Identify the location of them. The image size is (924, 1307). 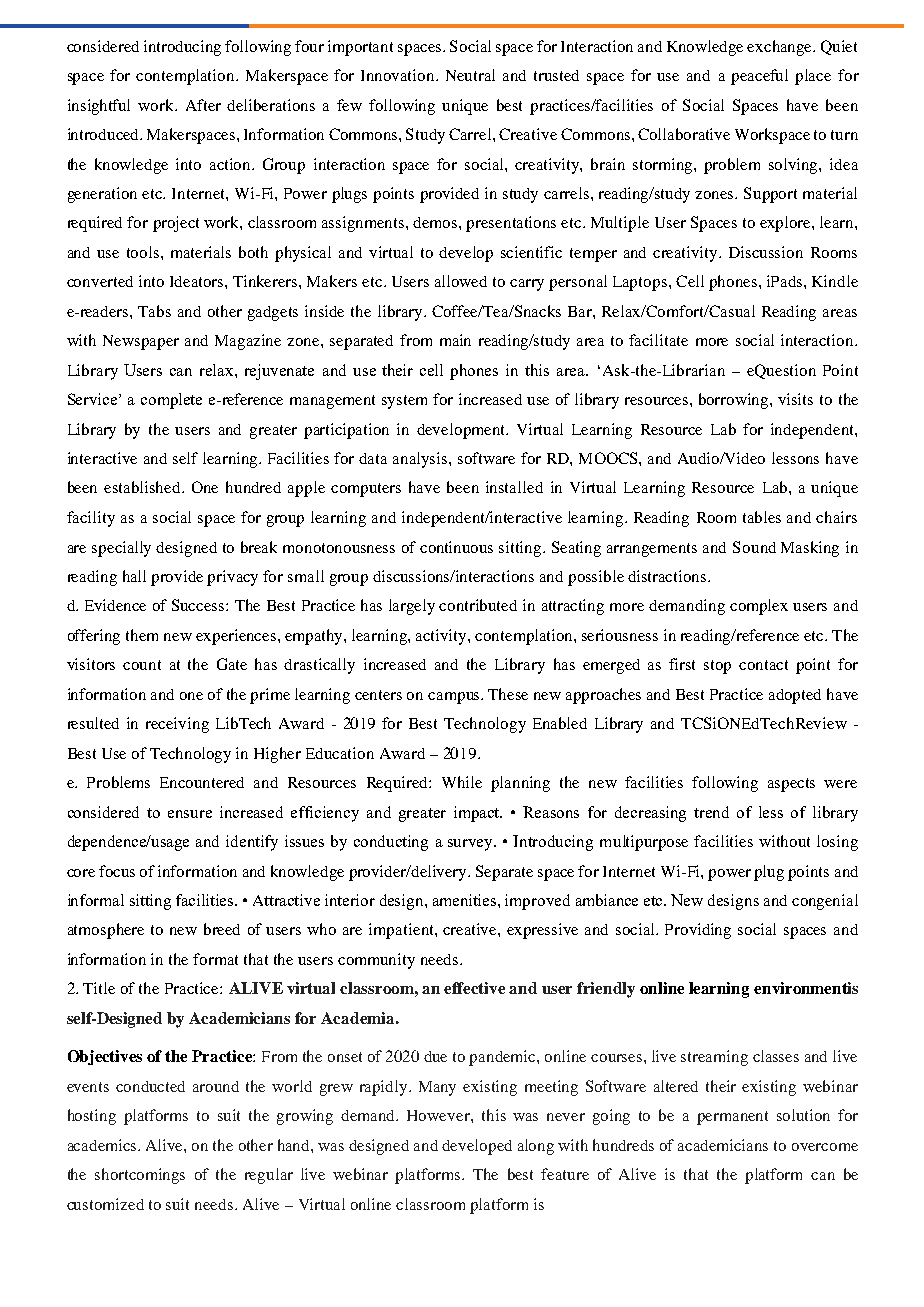
(142, 635).
